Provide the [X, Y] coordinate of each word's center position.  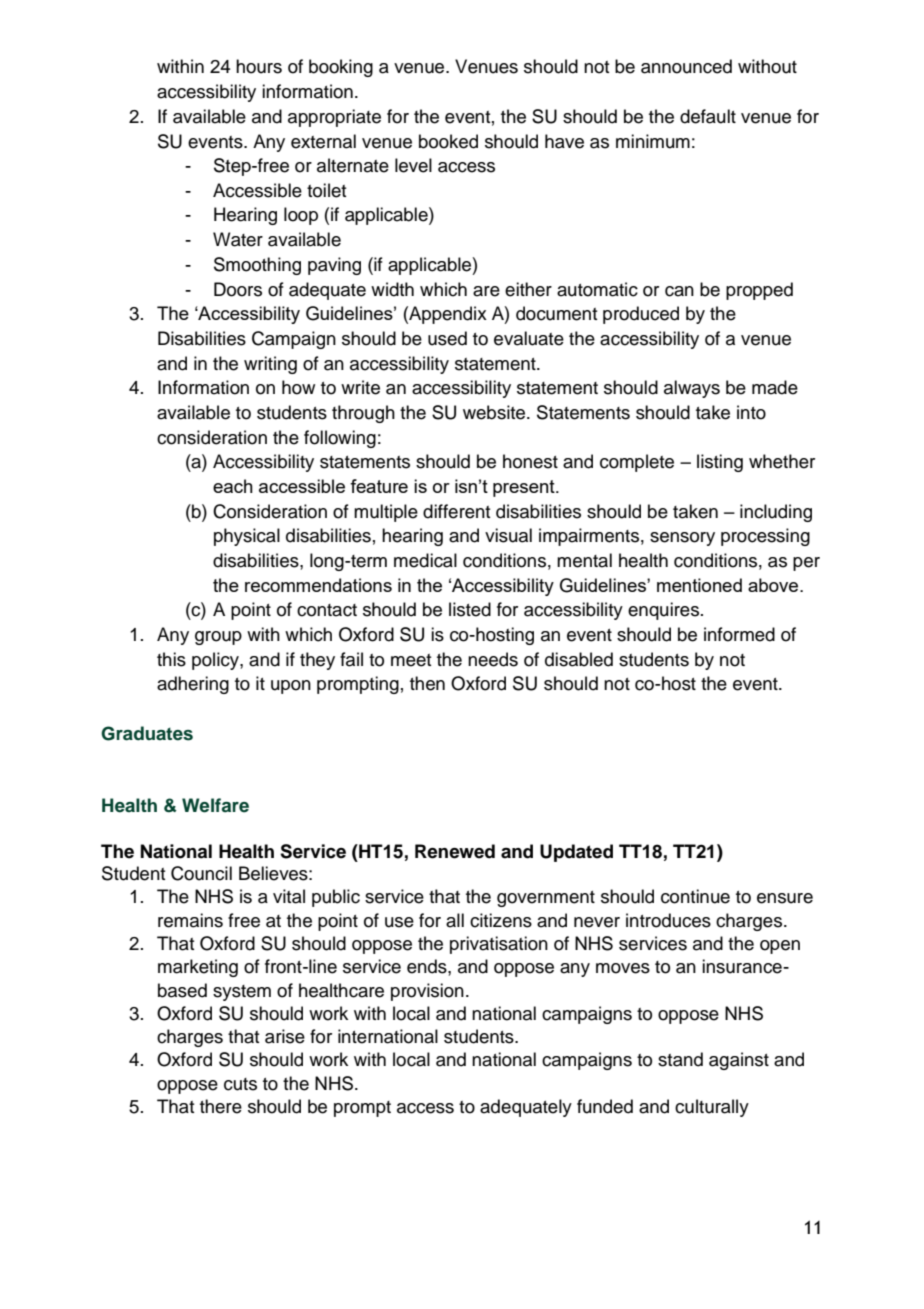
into [751, 412]
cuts [240, 1084]
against [739, 1061]
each [233, 486]
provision [427, 992]
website [495, 412]
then [427, 683]
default [708, 116]
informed [739, 634]
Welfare [215, 805]
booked [448, 141]
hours [259, 66]
